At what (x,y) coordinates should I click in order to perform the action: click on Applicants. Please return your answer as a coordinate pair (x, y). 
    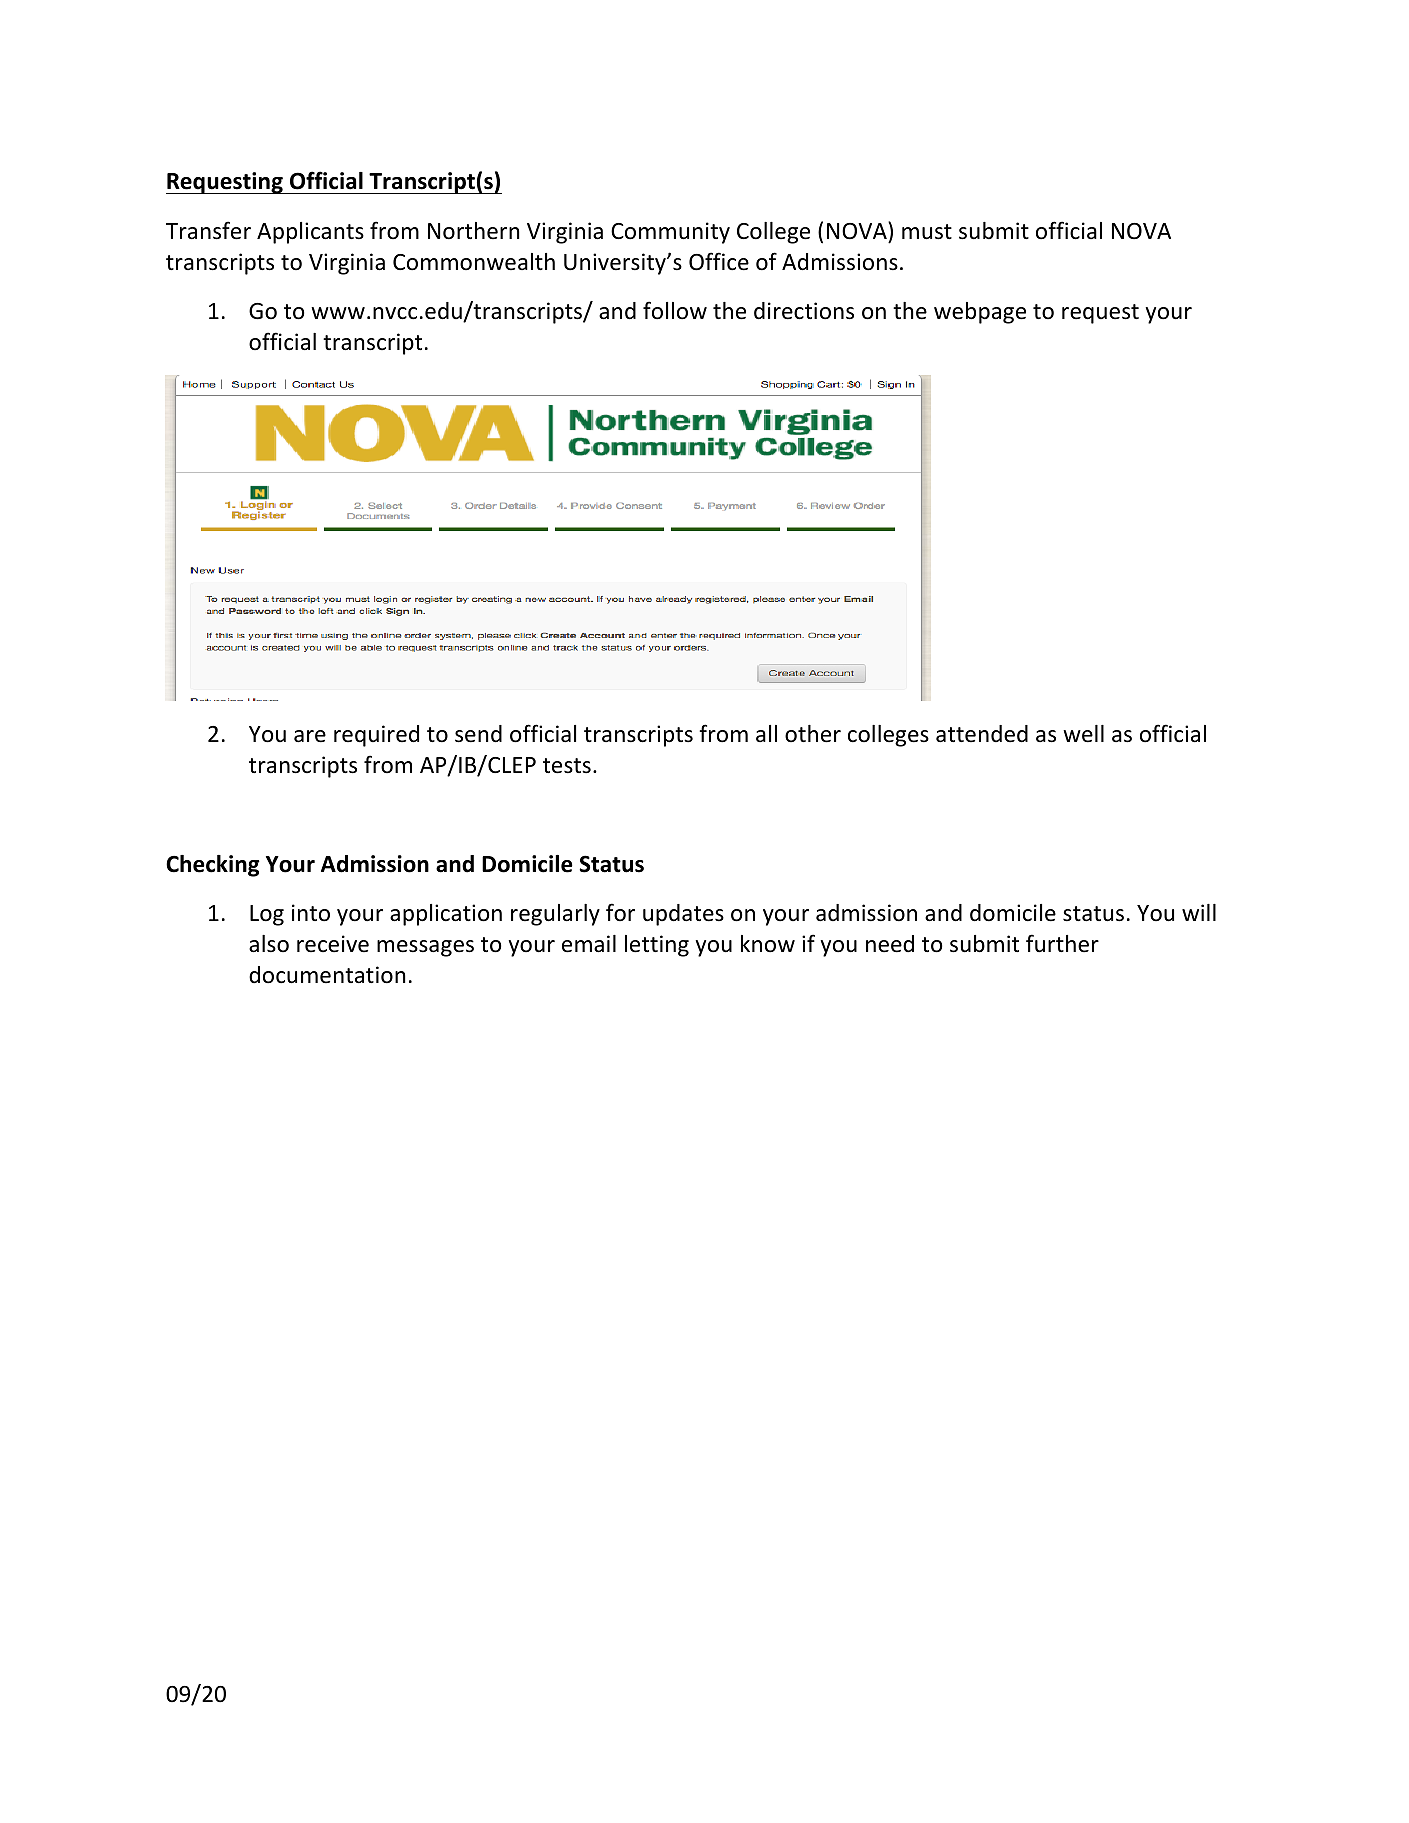
    Looking at the image, I should click on (310, 233).
